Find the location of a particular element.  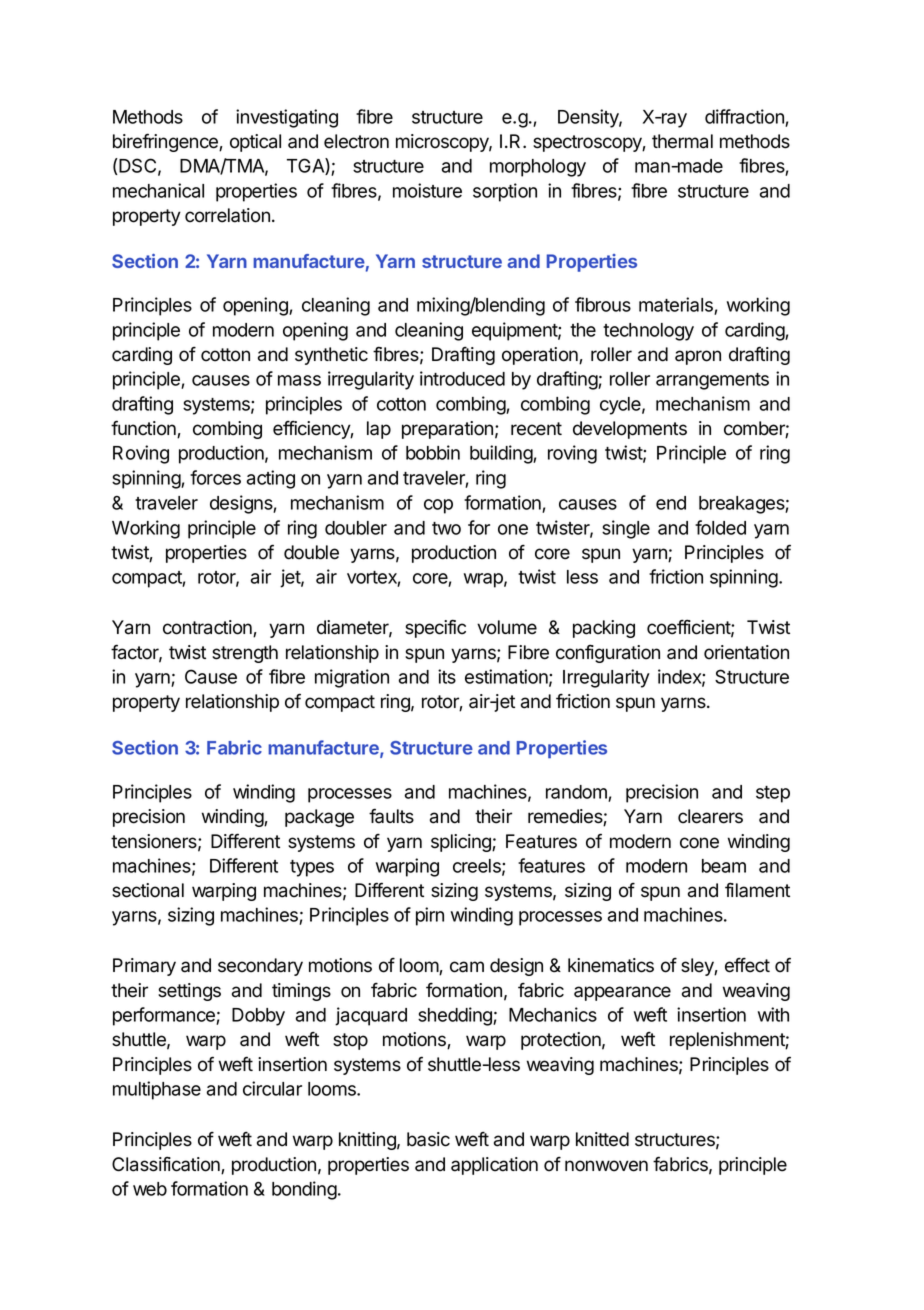

package is located at coordinates (319, 818).
